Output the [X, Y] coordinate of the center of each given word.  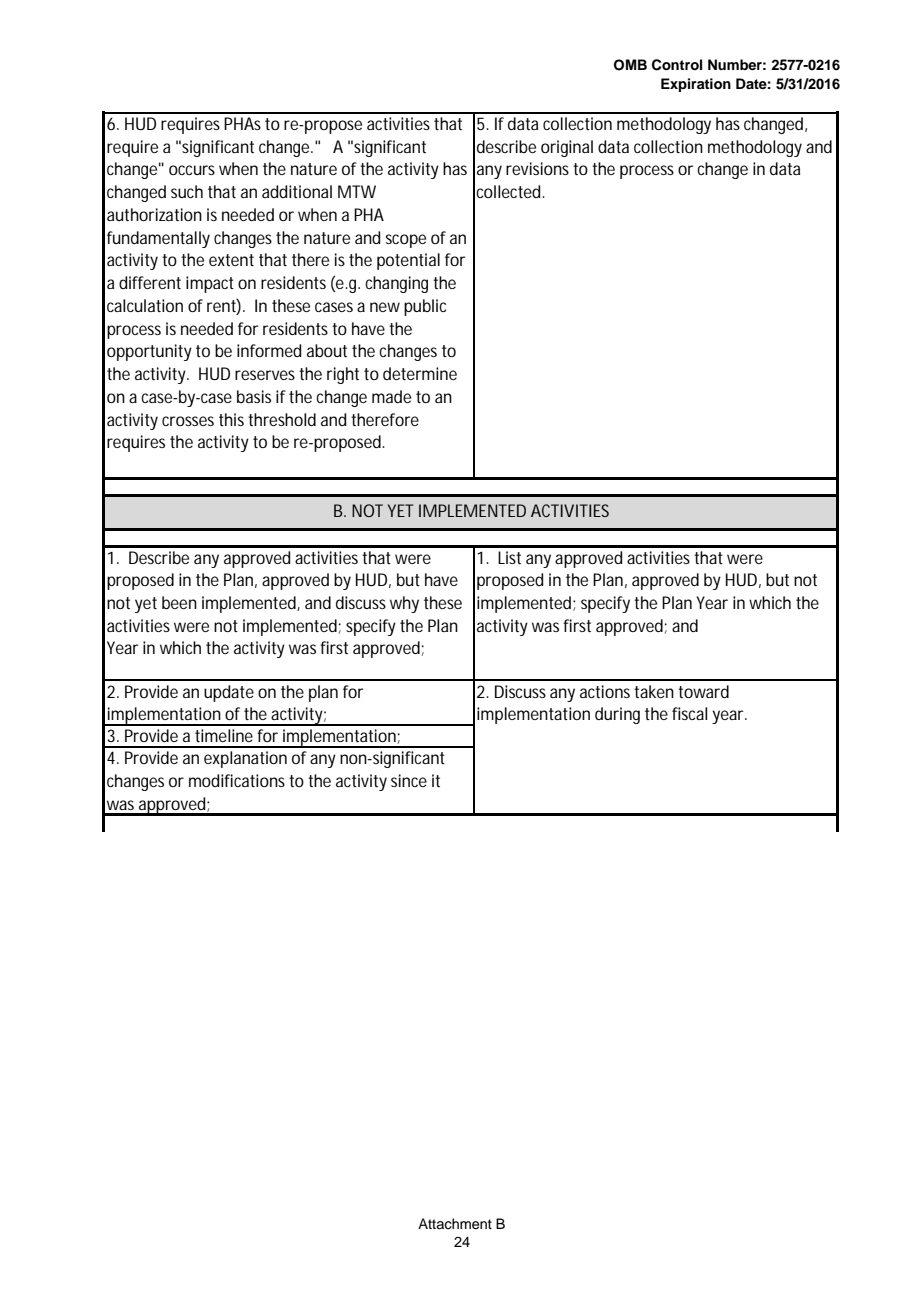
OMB [630, 65]
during [617, 715]
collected [509, 191]
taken [654, 691]
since [409, 780]
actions [605, 691]
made [391, 396]
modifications [237, 780]
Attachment [455, 1224]
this [231, 419]
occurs [192, 170]
